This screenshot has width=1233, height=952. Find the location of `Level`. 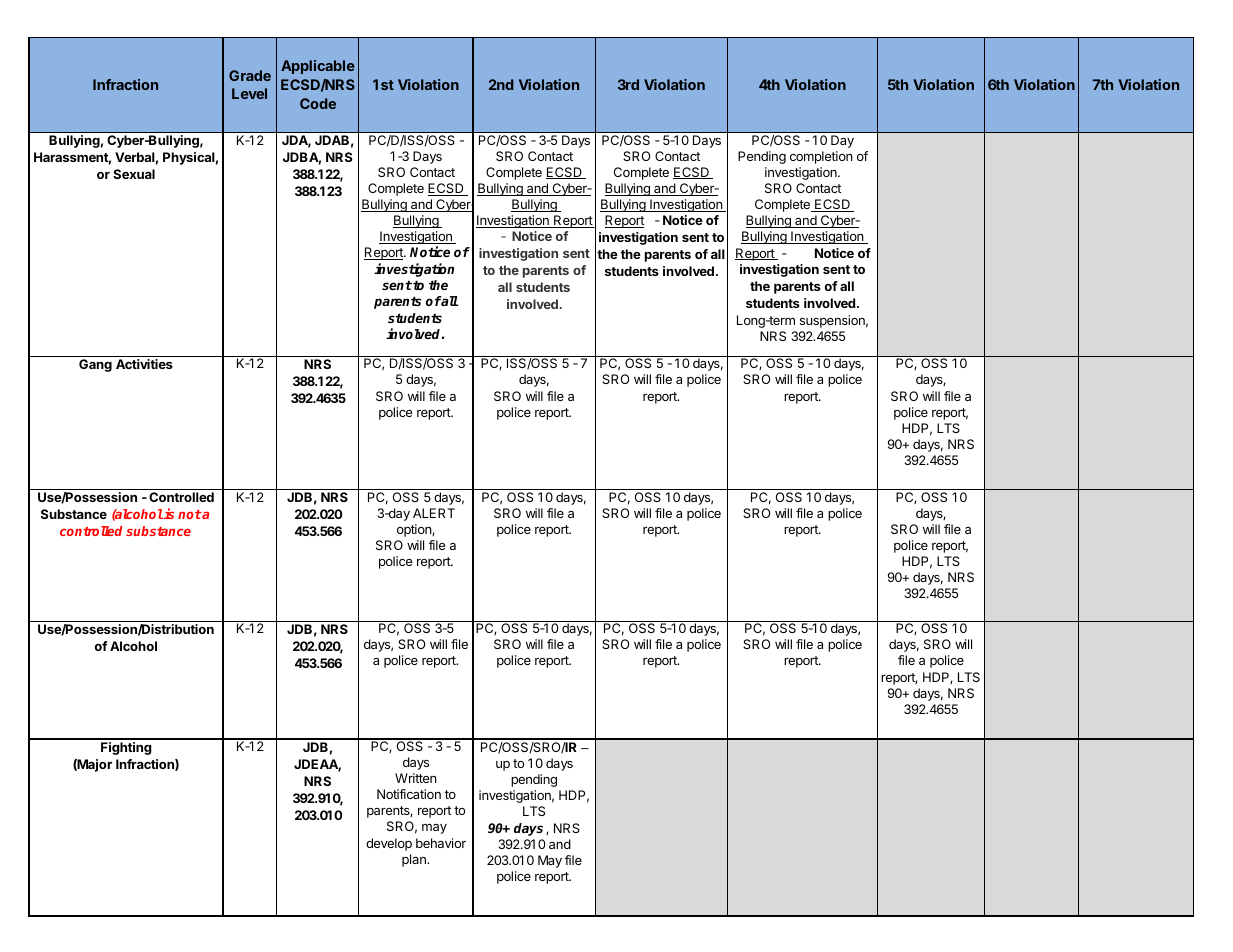

Level is located at coordinates (249, 93).
